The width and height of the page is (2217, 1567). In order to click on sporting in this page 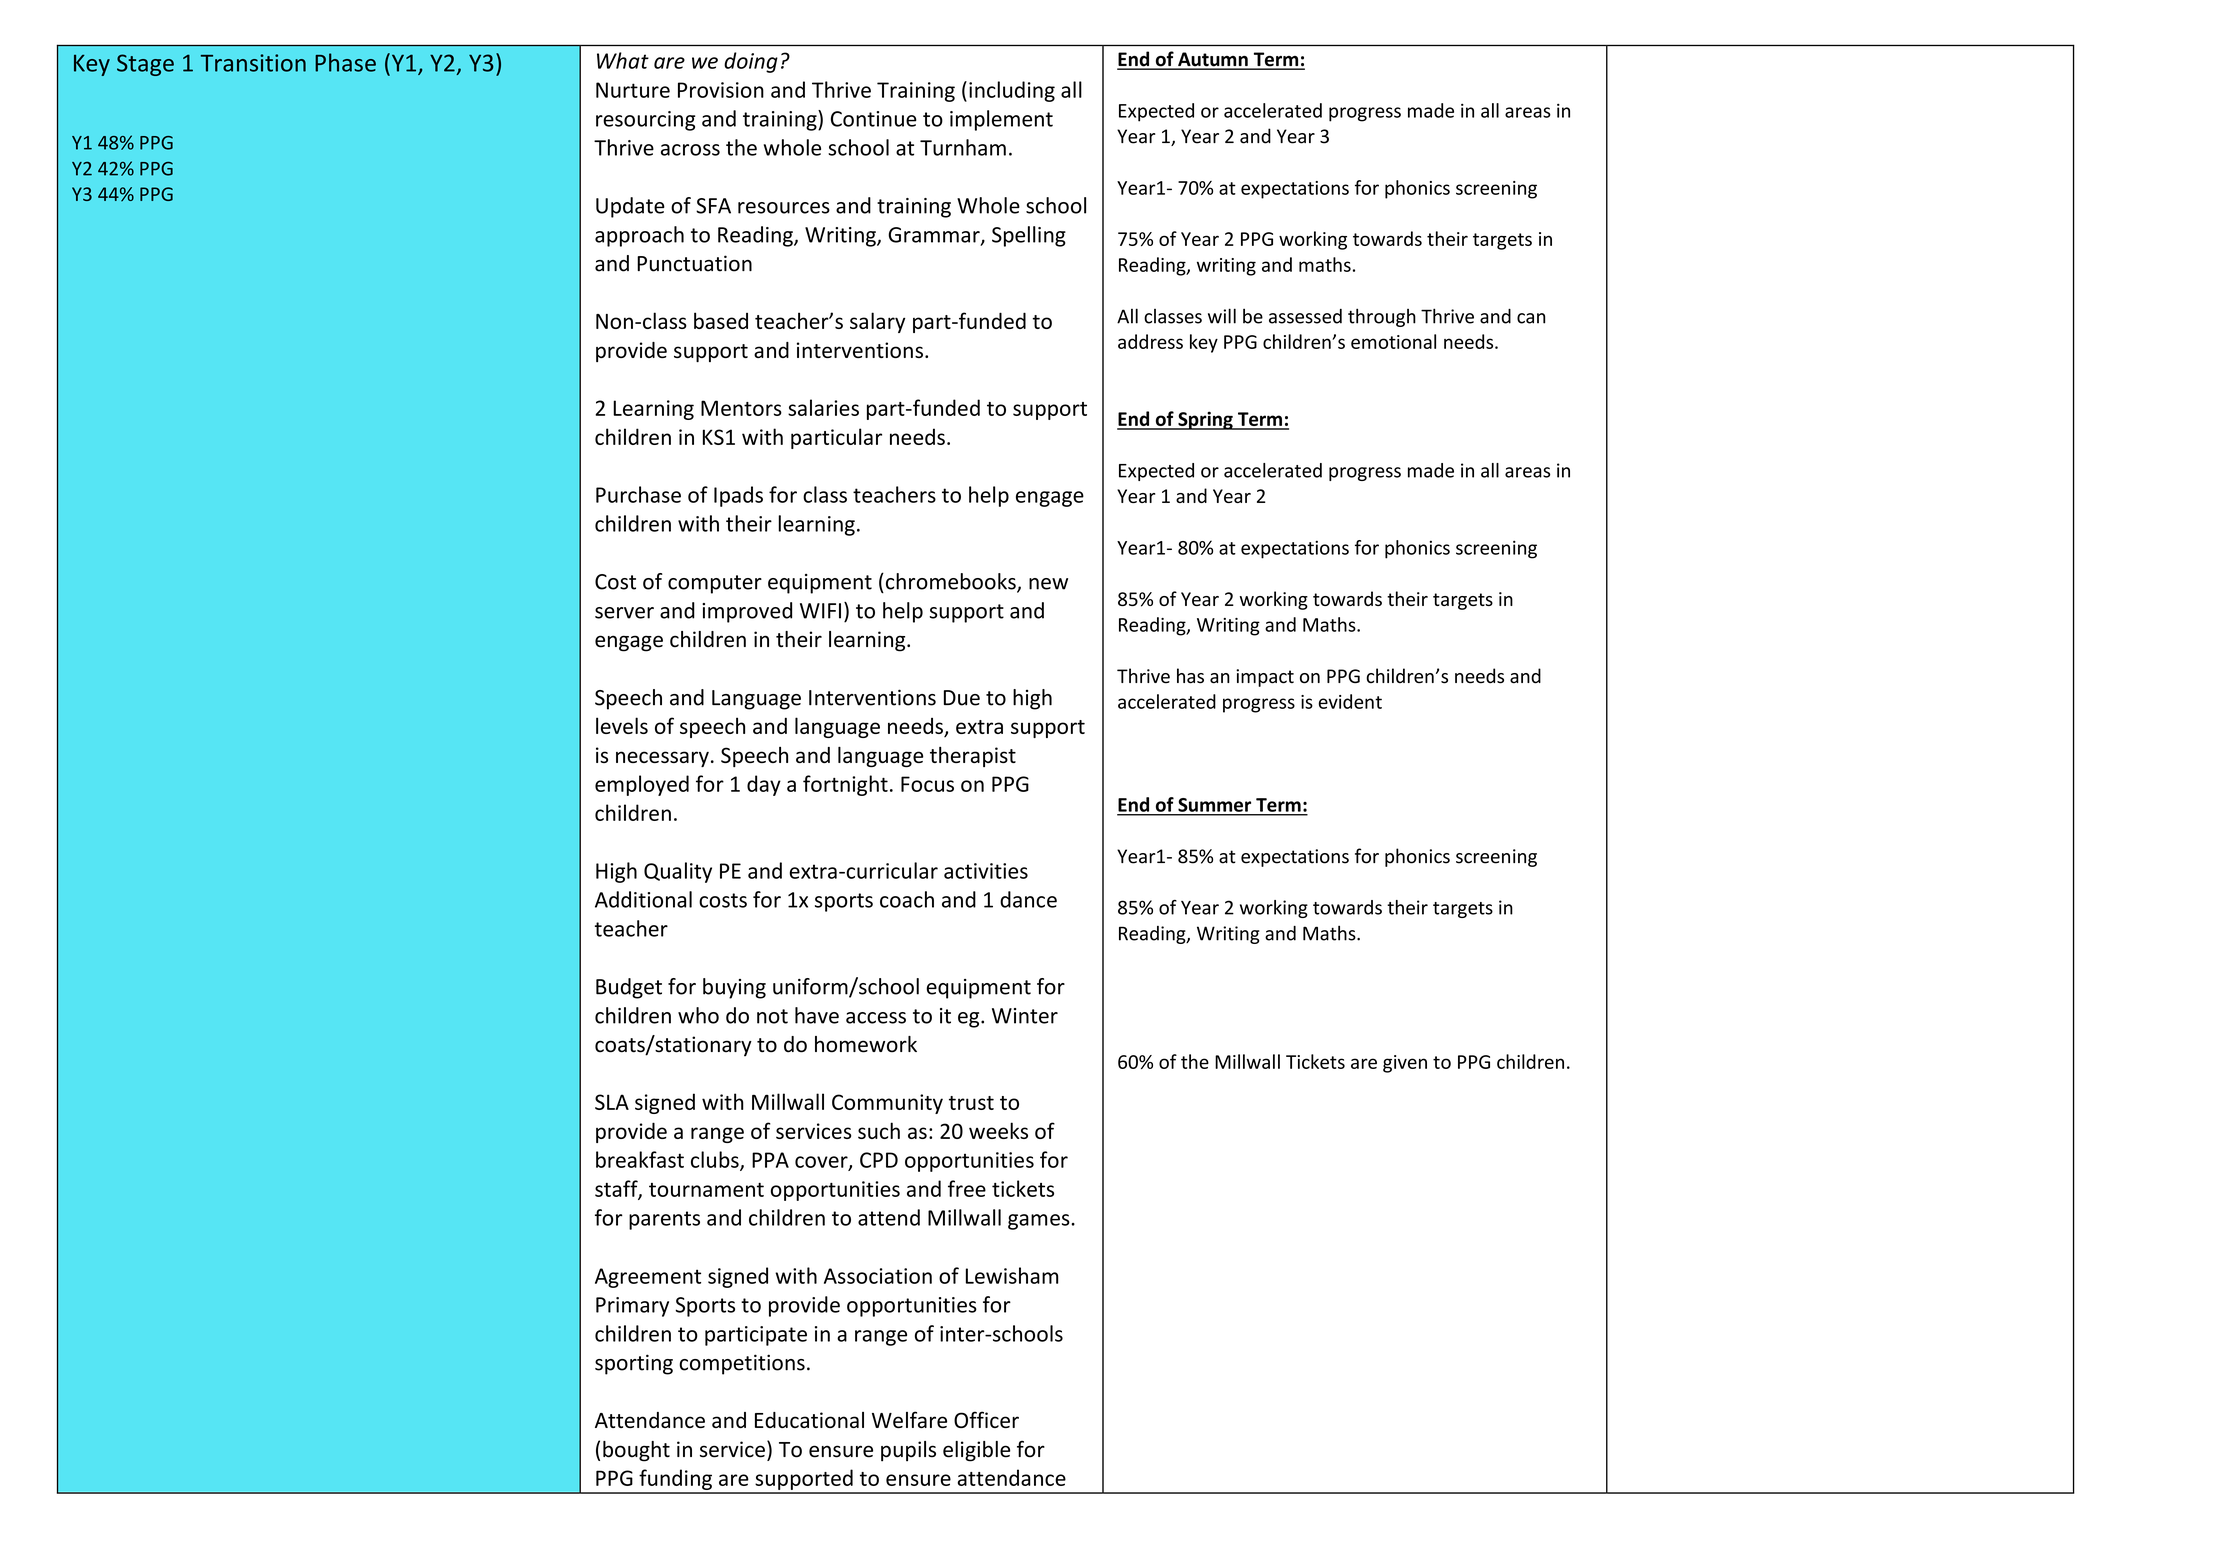, I will do `click(634, 1364)`.
